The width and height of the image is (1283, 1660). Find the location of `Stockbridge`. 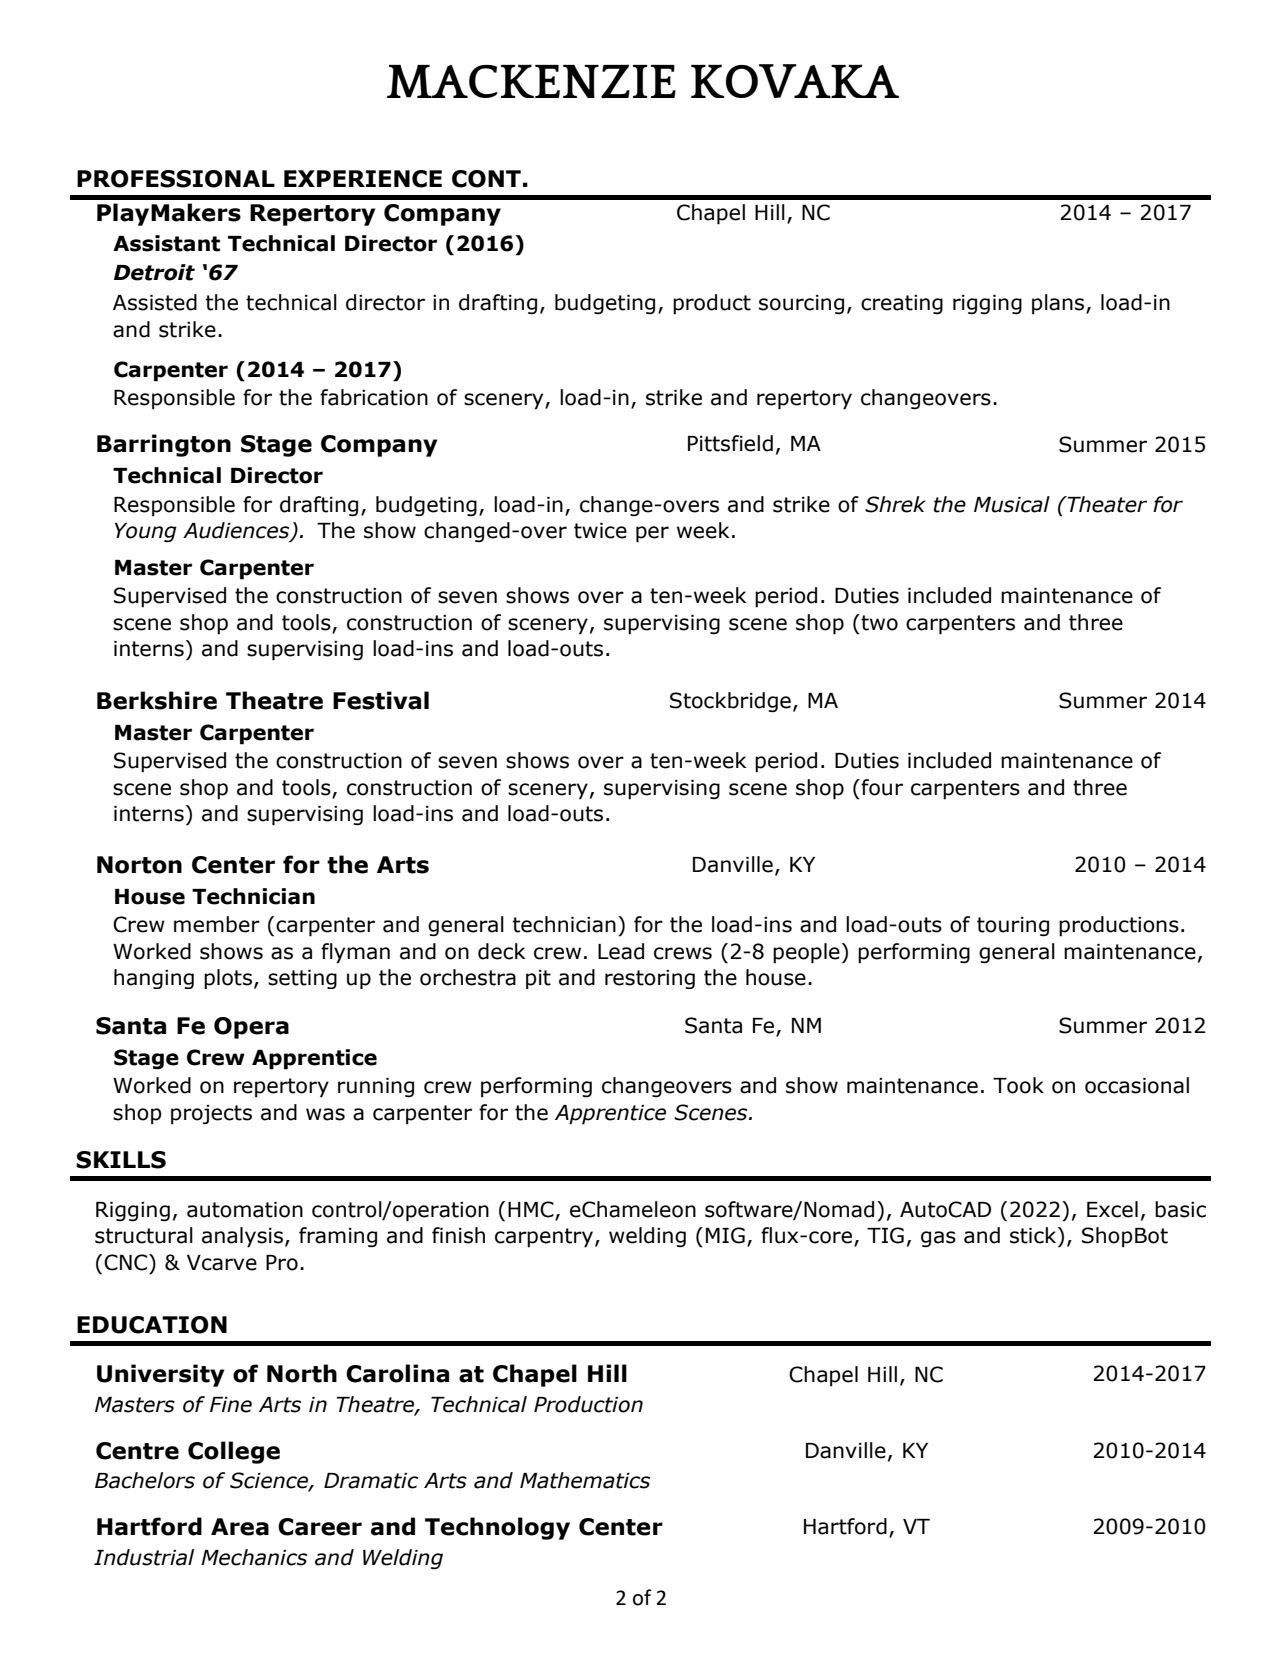

Stockbridge is located at coordinates (730, 702).
